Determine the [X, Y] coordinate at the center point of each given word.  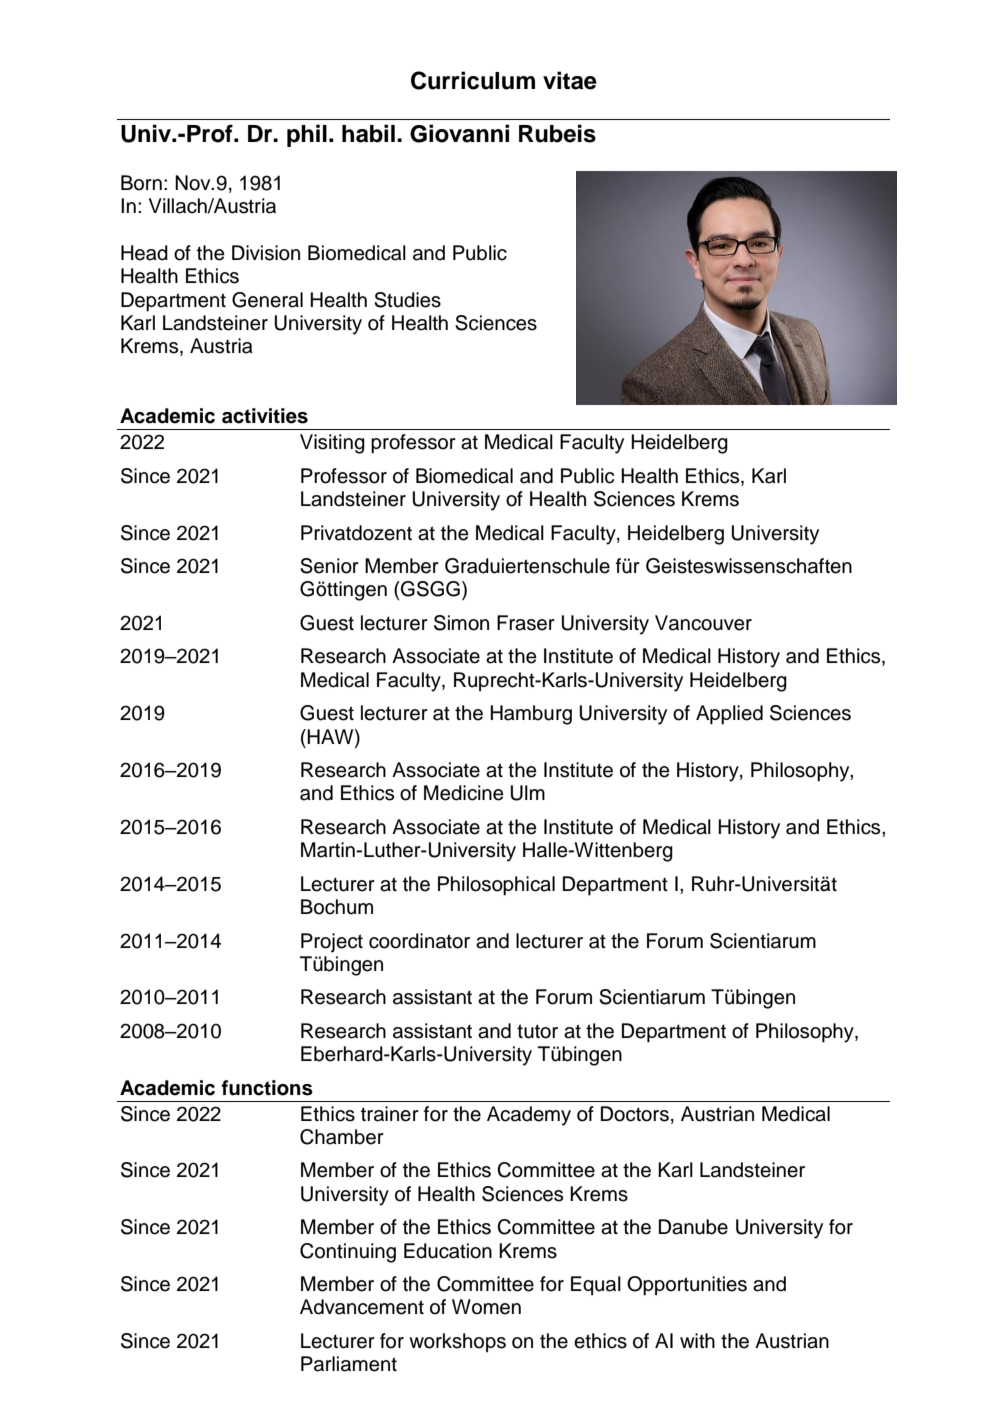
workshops [457, 1343]
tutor [537, 1031]
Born [141, 183]
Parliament [349, 1364]
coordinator [419, 941]
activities [265, 416]
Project [332, 943]
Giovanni [459, 133]
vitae [570, 80]
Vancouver [703, 623]
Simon [461, 623]
